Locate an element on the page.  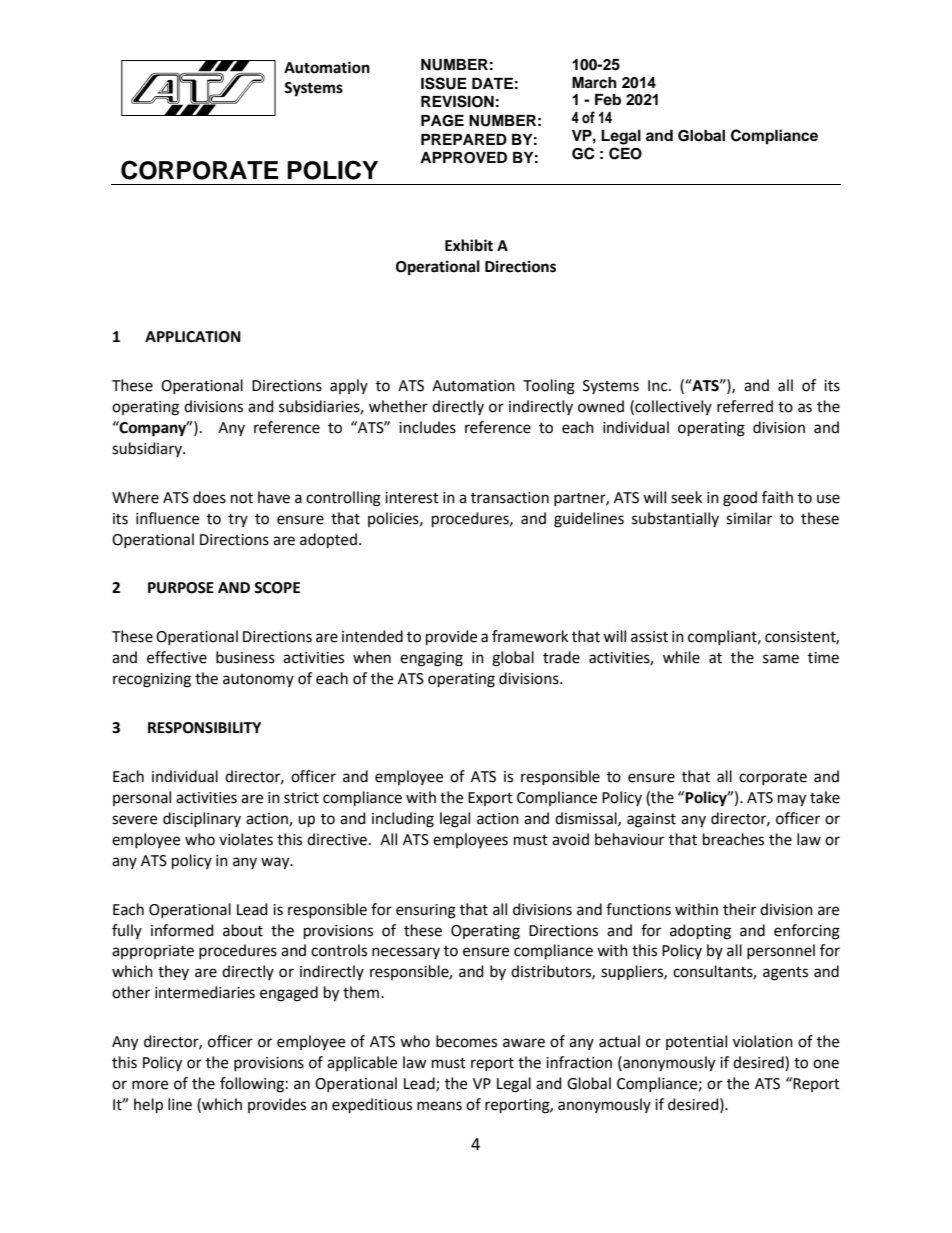
violation is located at coordinates (763, 1041).
